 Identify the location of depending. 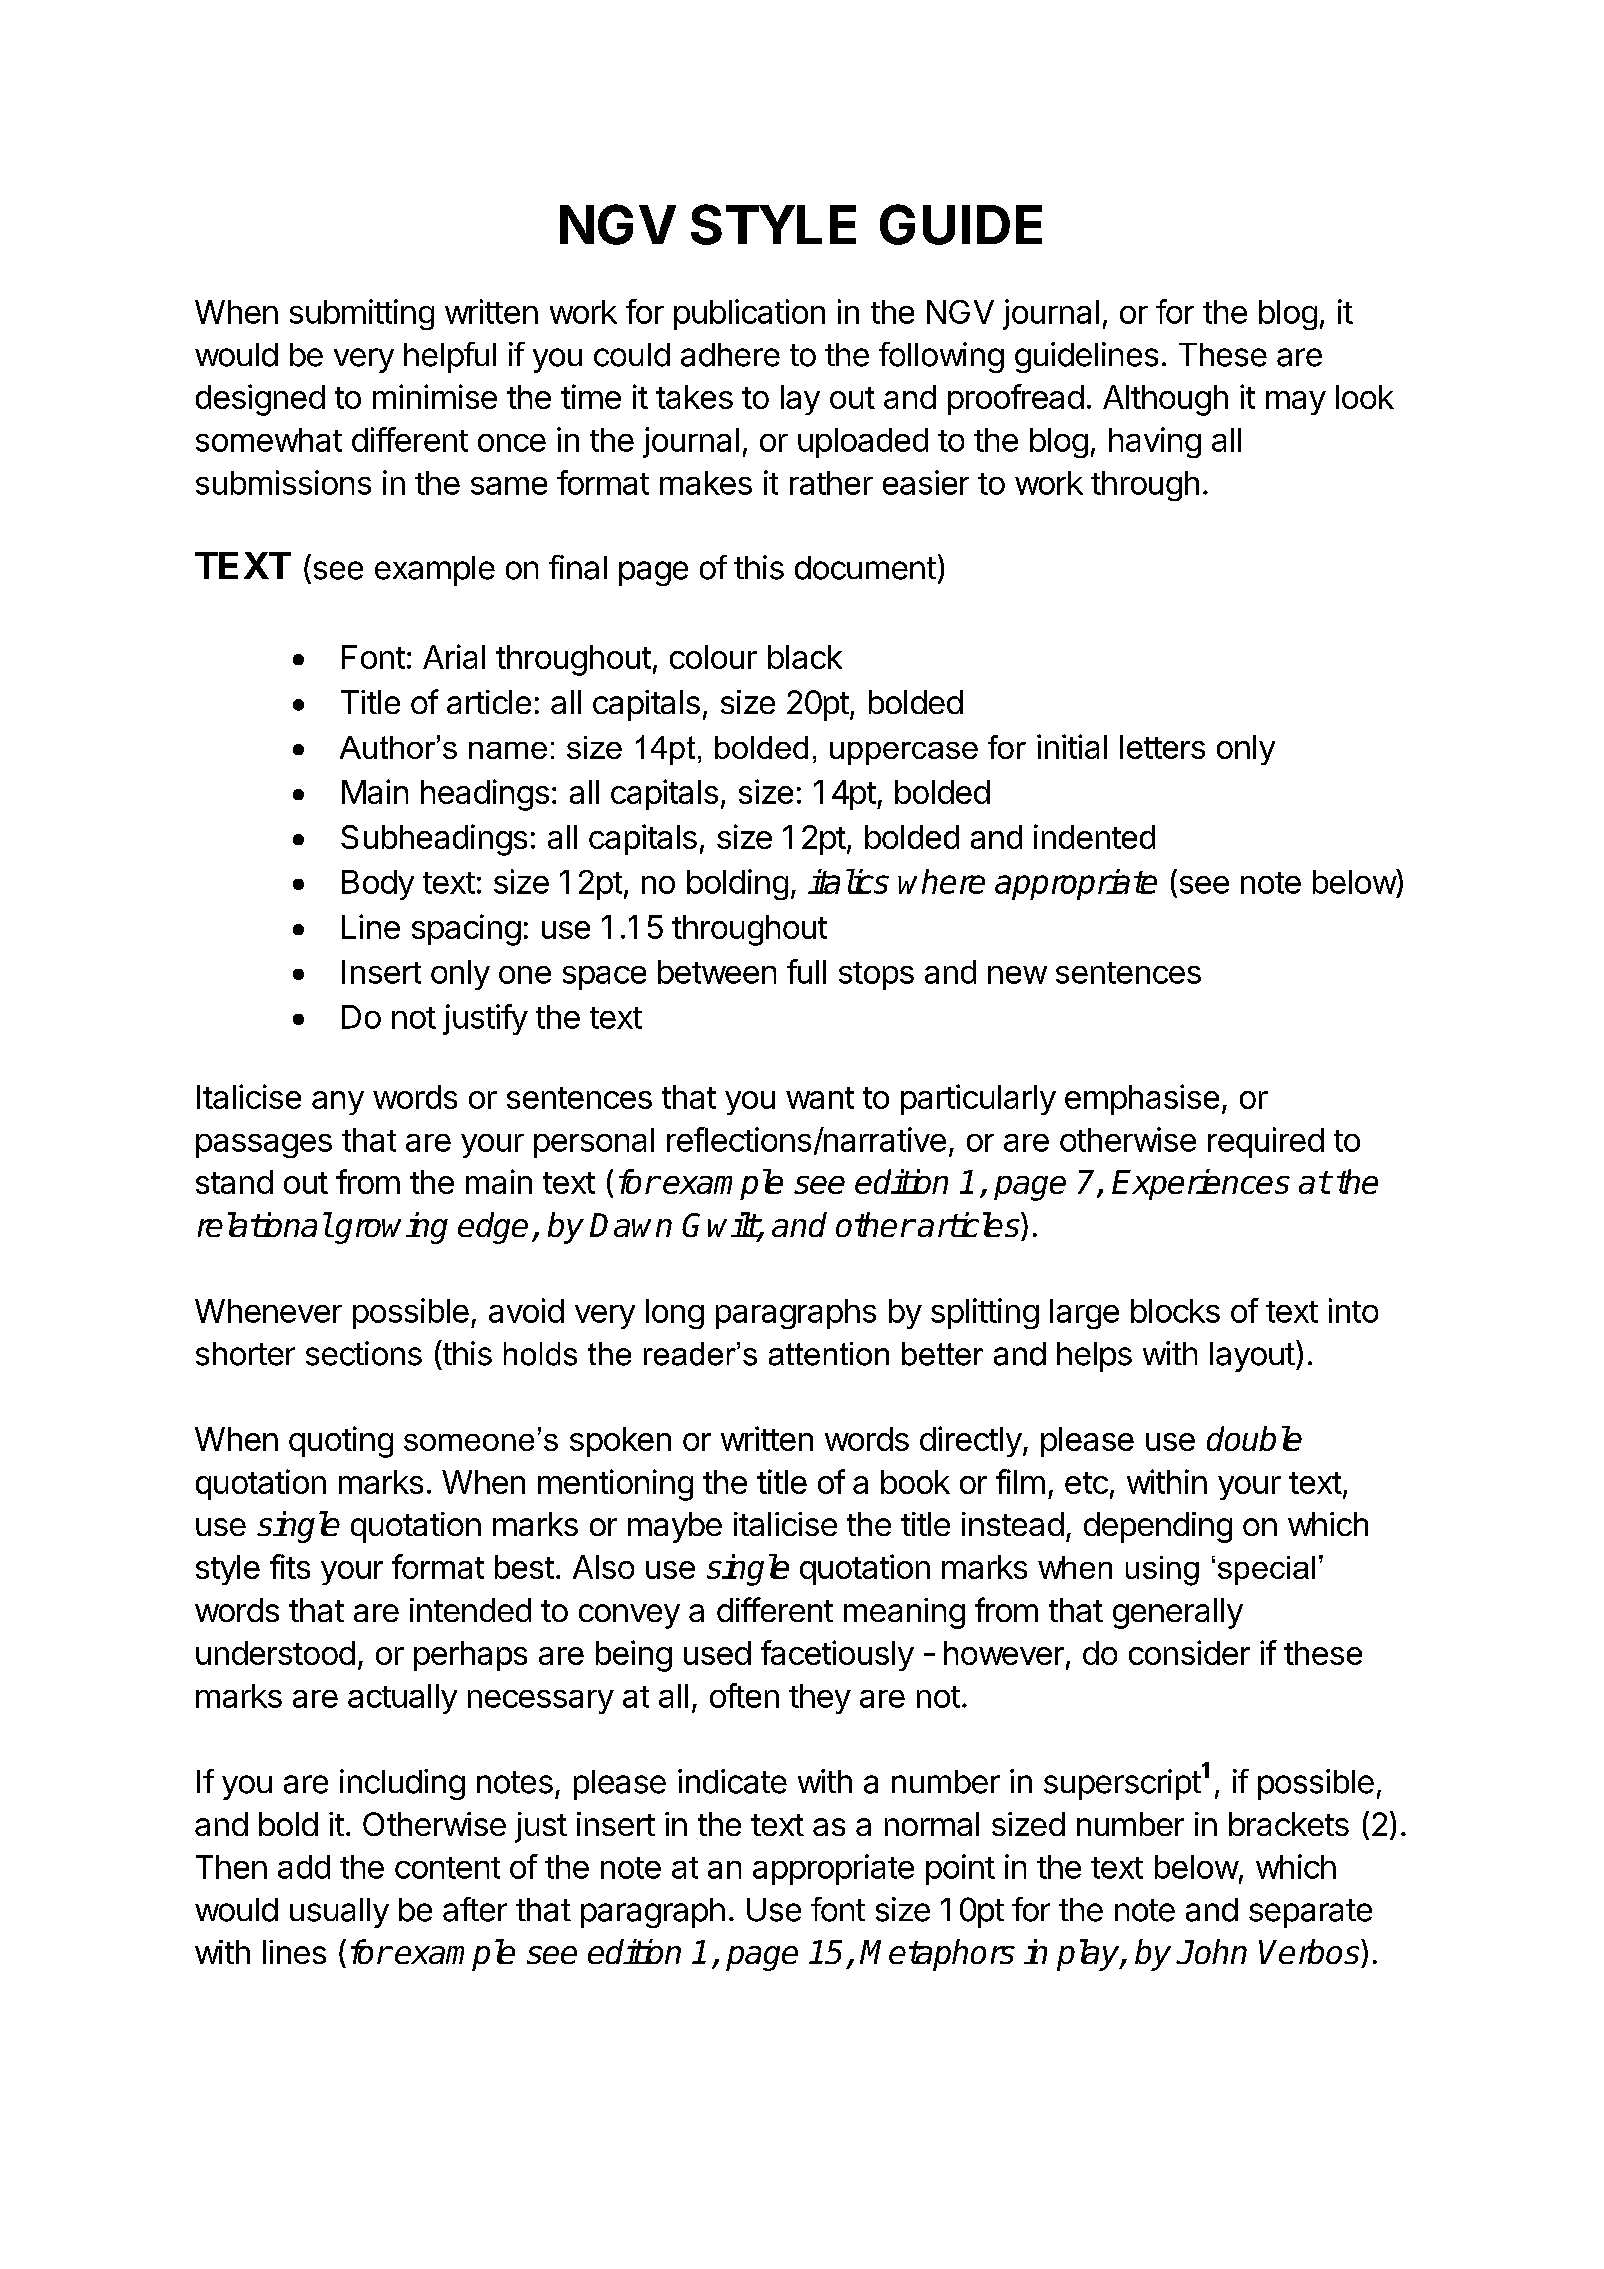
(1158, 1527).
